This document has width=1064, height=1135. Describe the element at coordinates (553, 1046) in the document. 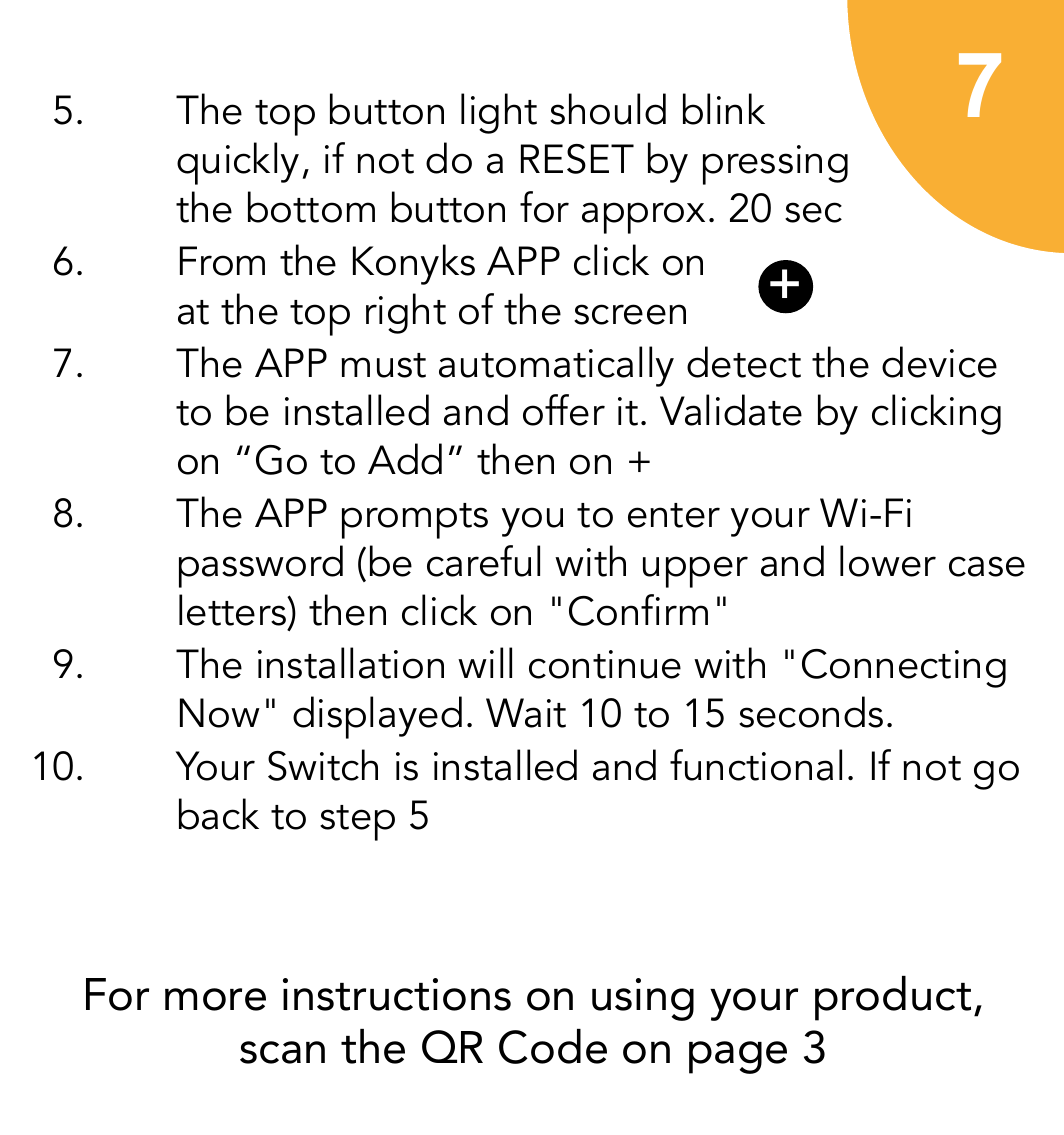

I see `Code` at that location.
